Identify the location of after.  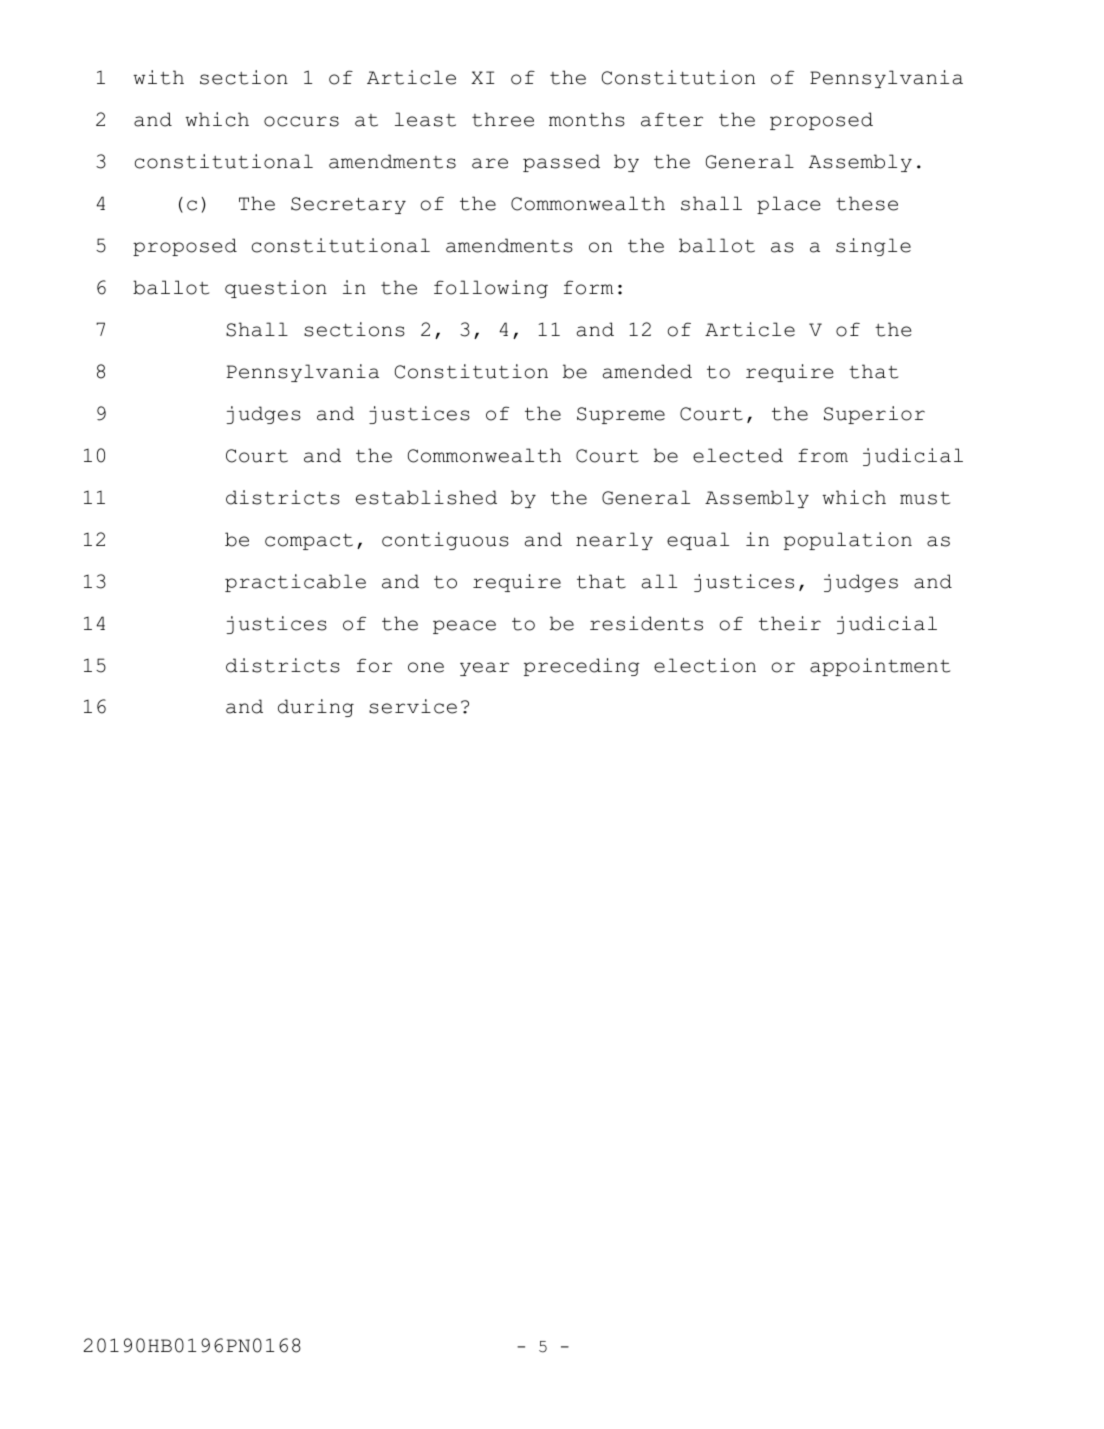
(672, 119).
